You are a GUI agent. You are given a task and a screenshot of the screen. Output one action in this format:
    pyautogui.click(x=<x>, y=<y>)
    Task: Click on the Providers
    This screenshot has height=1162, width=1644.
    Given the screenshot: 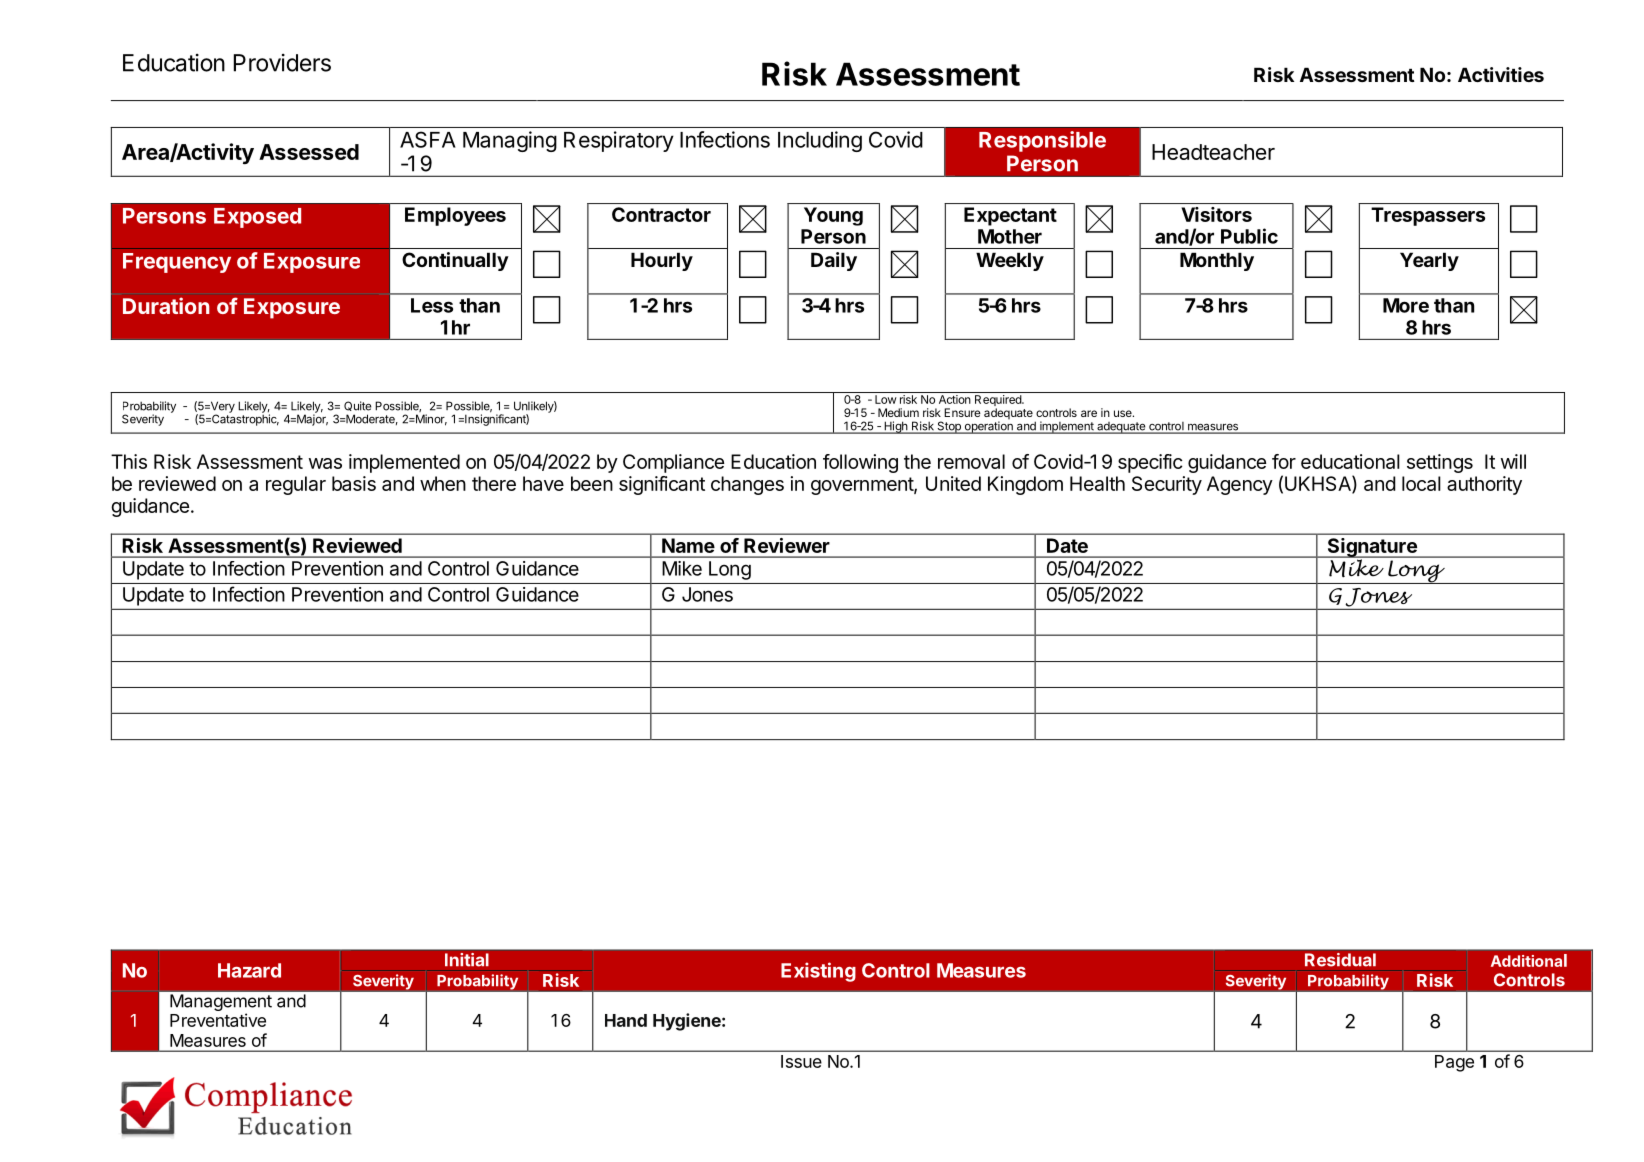 What is the action you would take?
    pyautogui.click(x=282, y=63)
